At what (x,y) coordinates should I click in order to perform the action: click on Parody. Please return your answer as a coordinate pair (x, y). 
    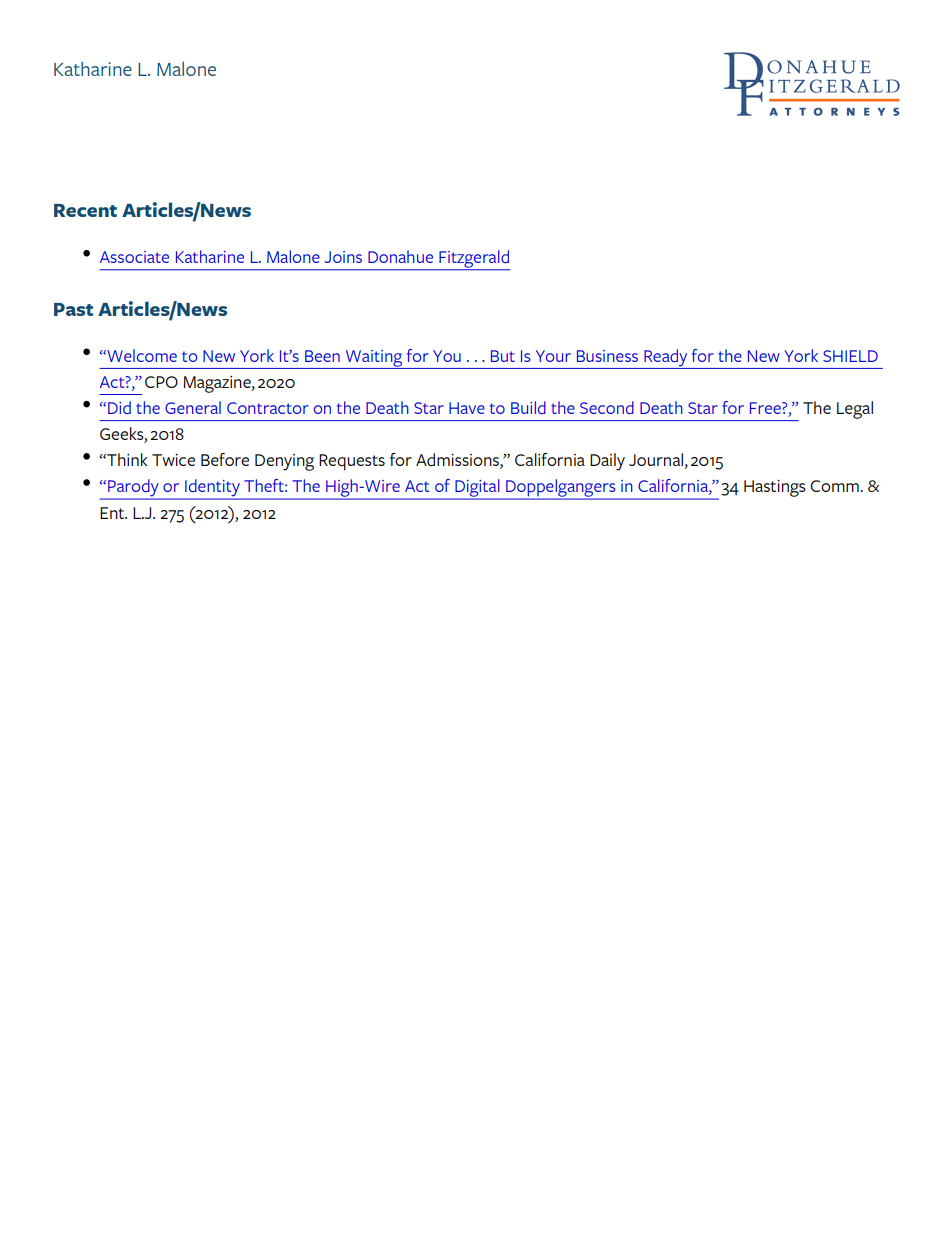
    Looking at the image, I should click on (133, 489).
